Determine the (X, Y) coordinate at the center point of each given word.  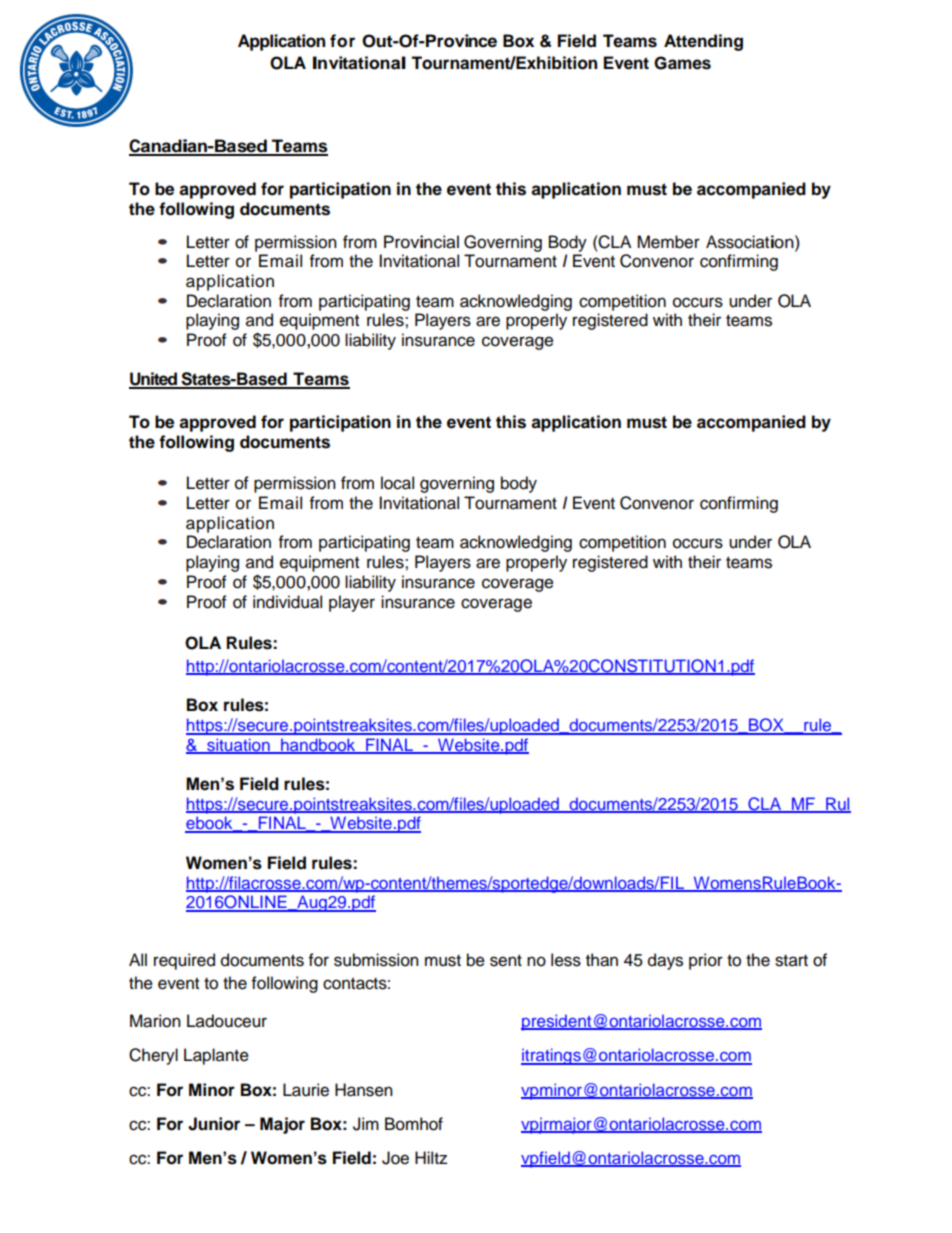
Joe (395, 1158)
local (397, 483)
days (665, 961)
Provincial (421, 242)
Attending (703, 42)
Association (751, 242)
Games (682, 63)
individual (287, 602)
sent (506, 961)
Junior (214, 1124)
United (154, 380)
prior (706, 961)
